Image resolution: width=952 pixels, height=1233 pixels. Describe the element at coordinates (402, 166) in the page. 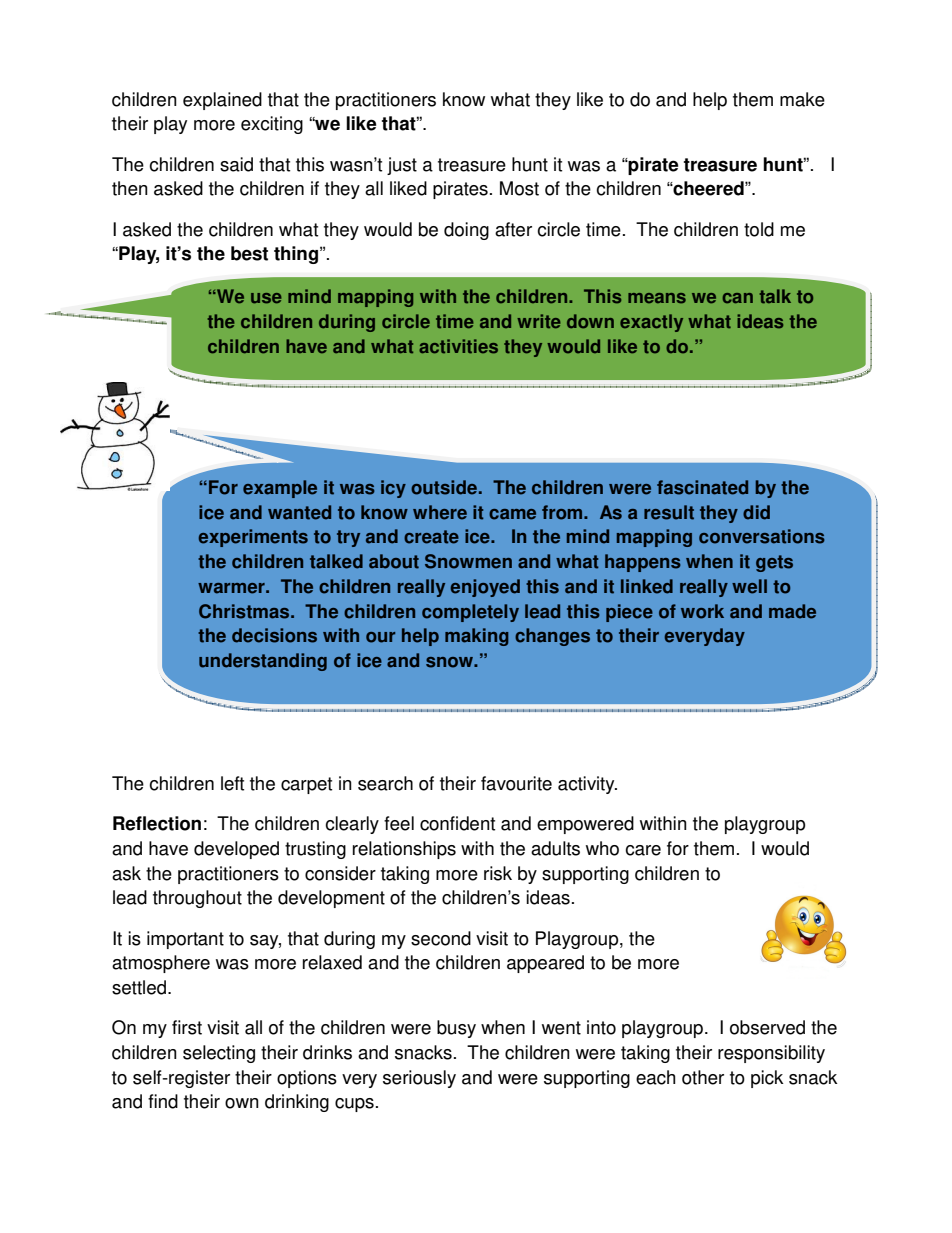

I see `just` at that location.
